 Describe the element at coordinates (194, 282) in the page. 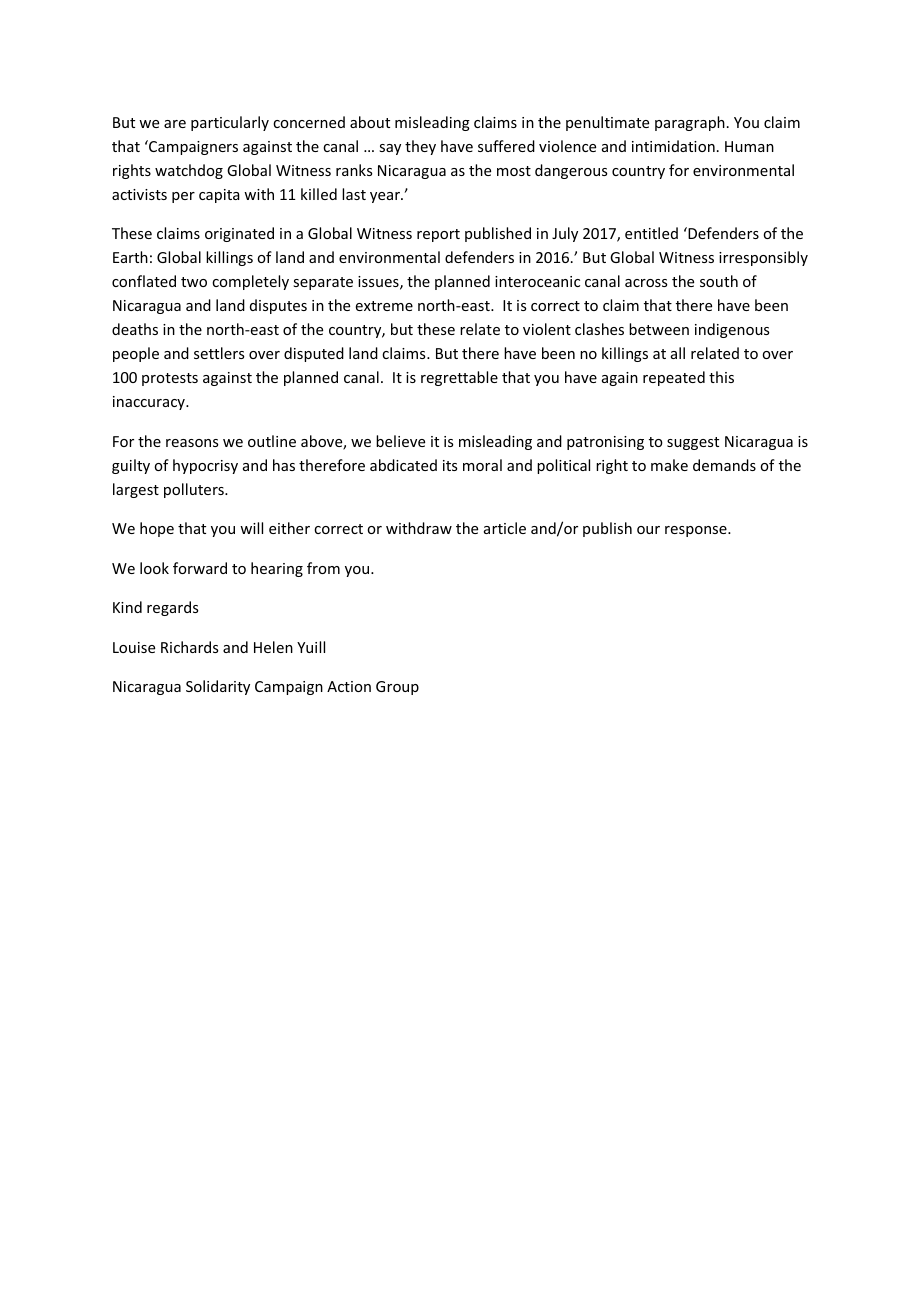

I see `two` at that location.
